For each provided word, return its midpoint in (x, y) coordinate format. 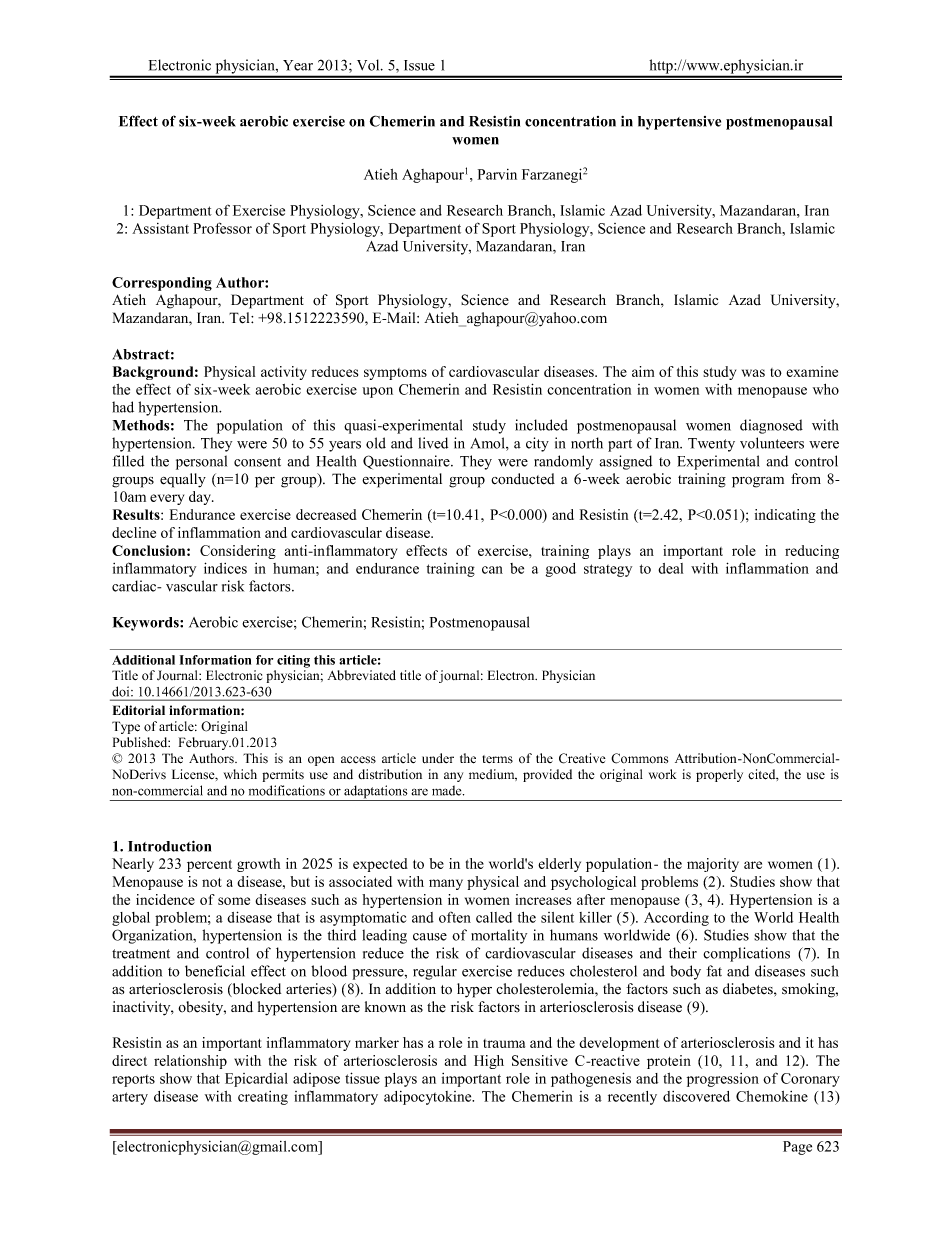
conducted (523, 479)
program (758, 482)
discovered (696, 1096)
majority (713, 865)
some (234, 901)
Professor (222, 228)
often (455, 917)
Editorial (139, 710)
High (489, 1062)
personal (201, 462)
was (753, 373)
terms (497, 759)
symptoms (395, 374)
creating (263, 1098)
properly (719, 775)
